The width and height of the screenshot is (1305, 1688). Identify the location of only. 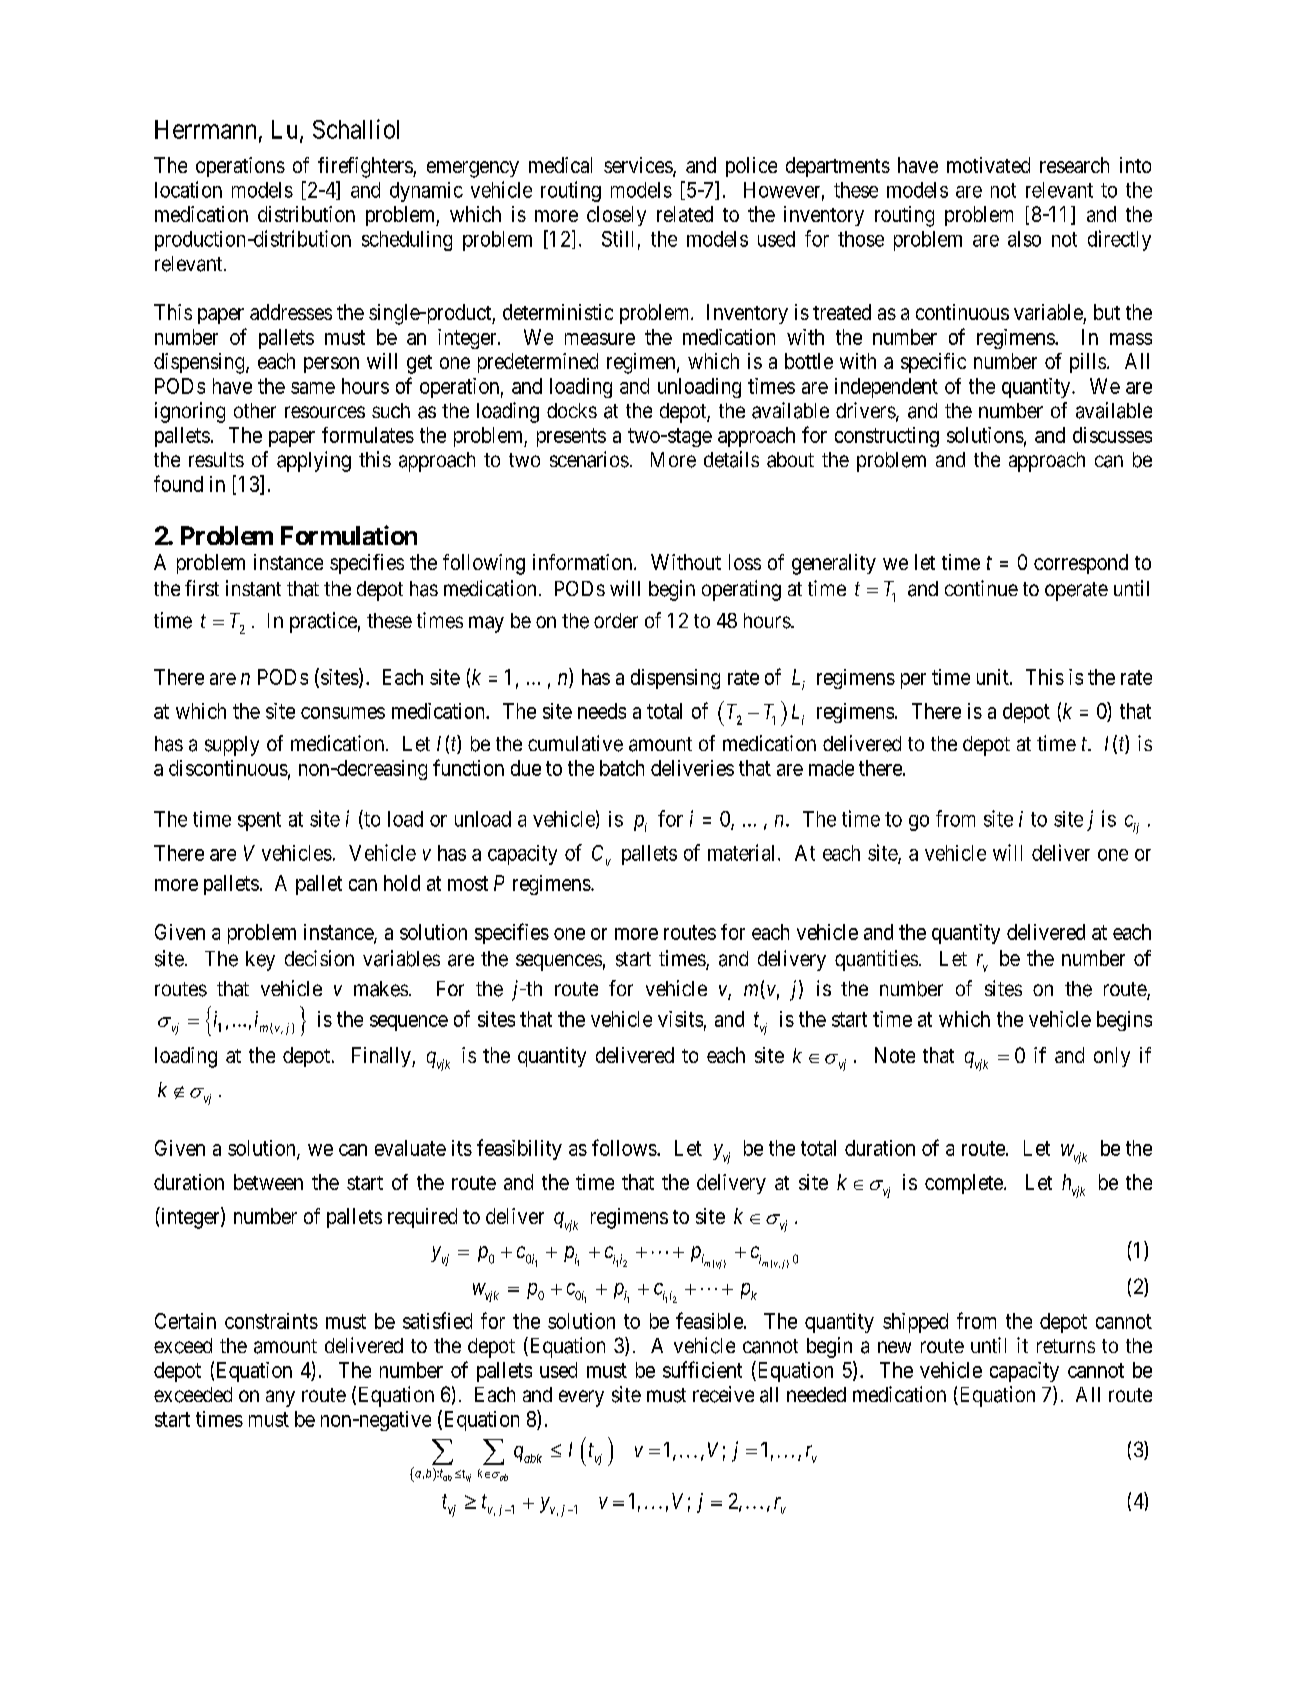
(1112, 1057).
